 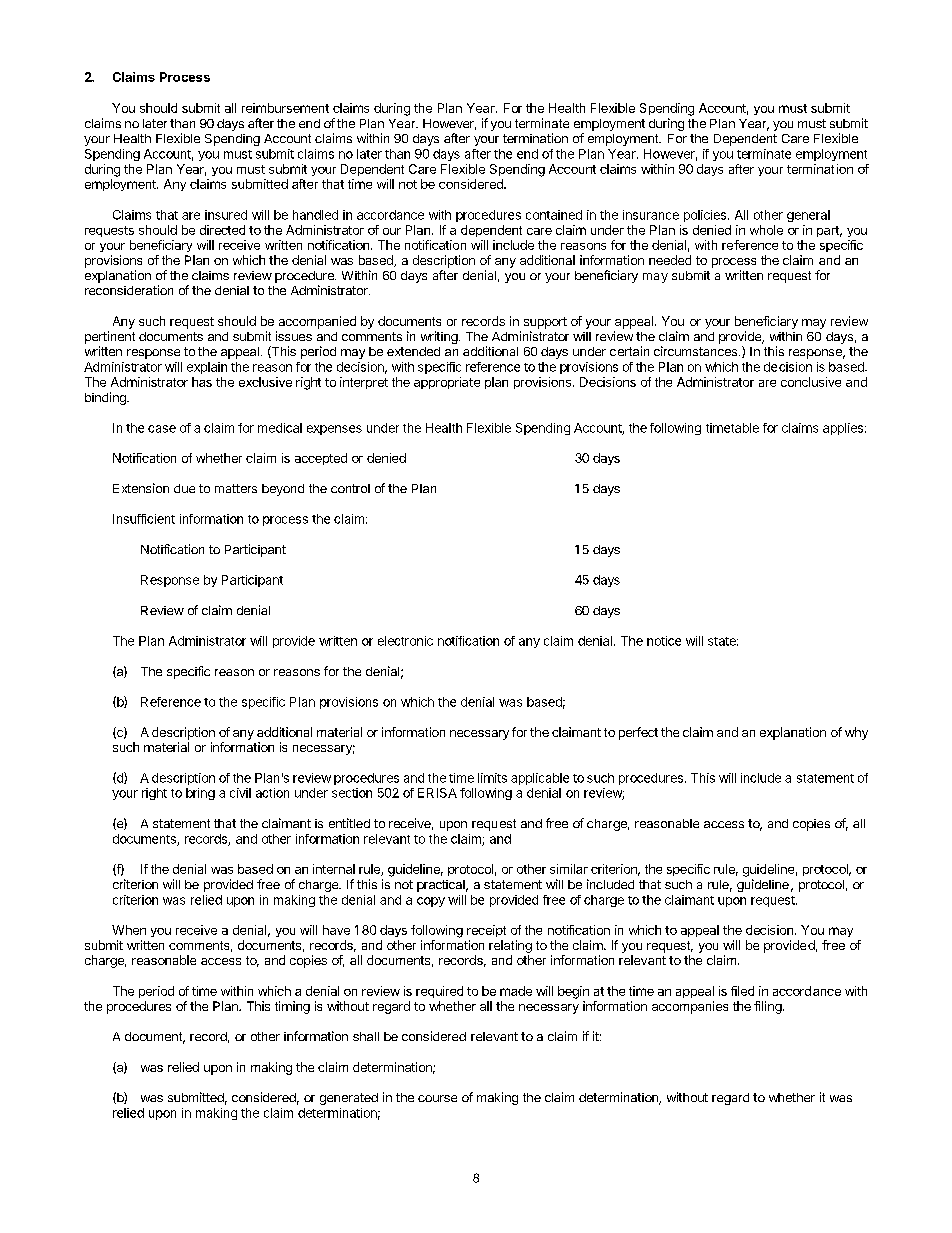 What do you see at coordinates (285, 108) in the screenshot?
I see `reimbursement` at bounding box center [285, 108].
